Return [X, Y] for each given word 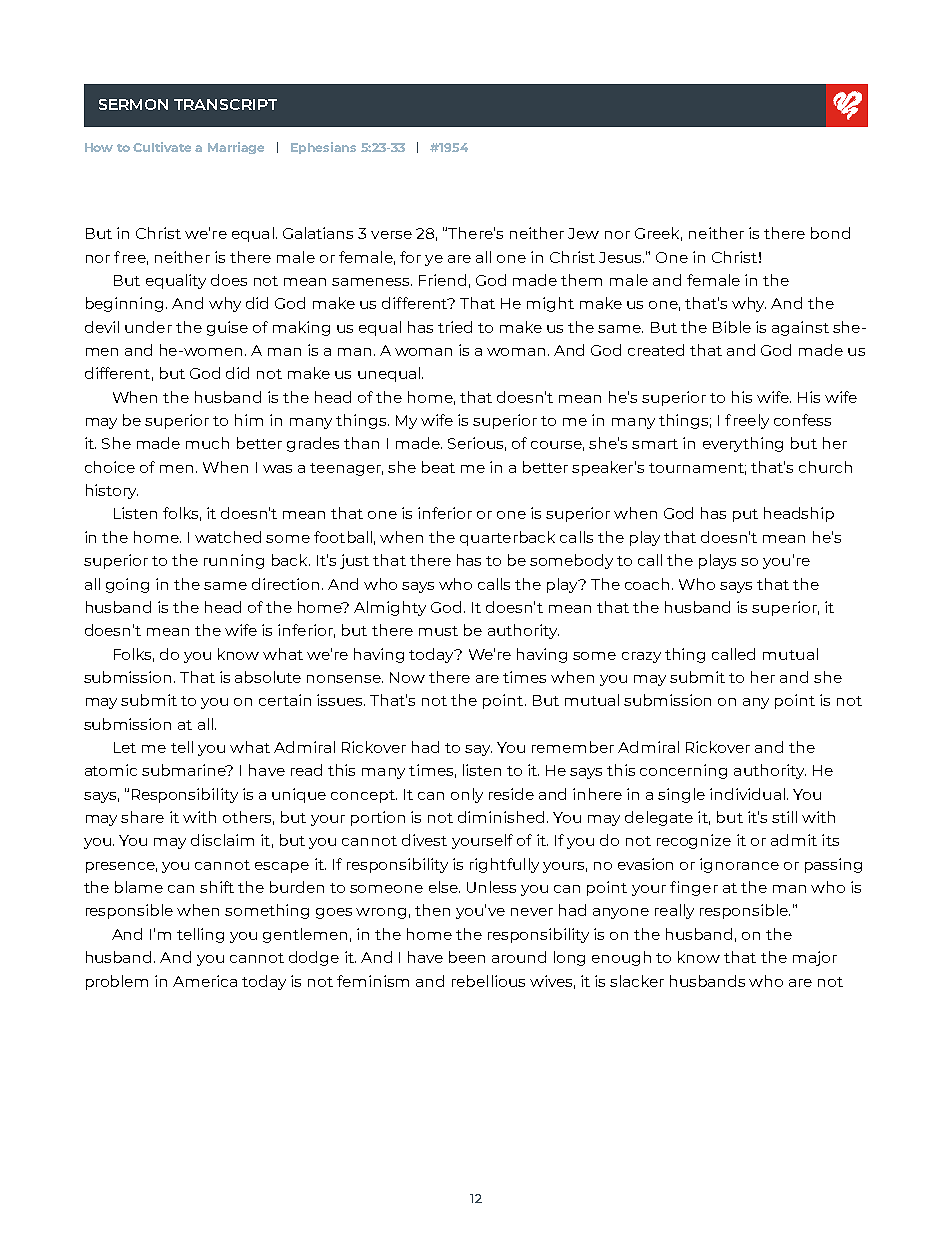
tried [455, 327]
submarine [185, 770]
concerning [683, 771]
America [205, 981]
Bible [732, 327]
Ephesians [323, 148]
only [467, 795]
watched [228, 537]
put [745, 515]
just [354, 561]
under [148, 327]
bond [830, 233]
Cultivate [162, 147]
